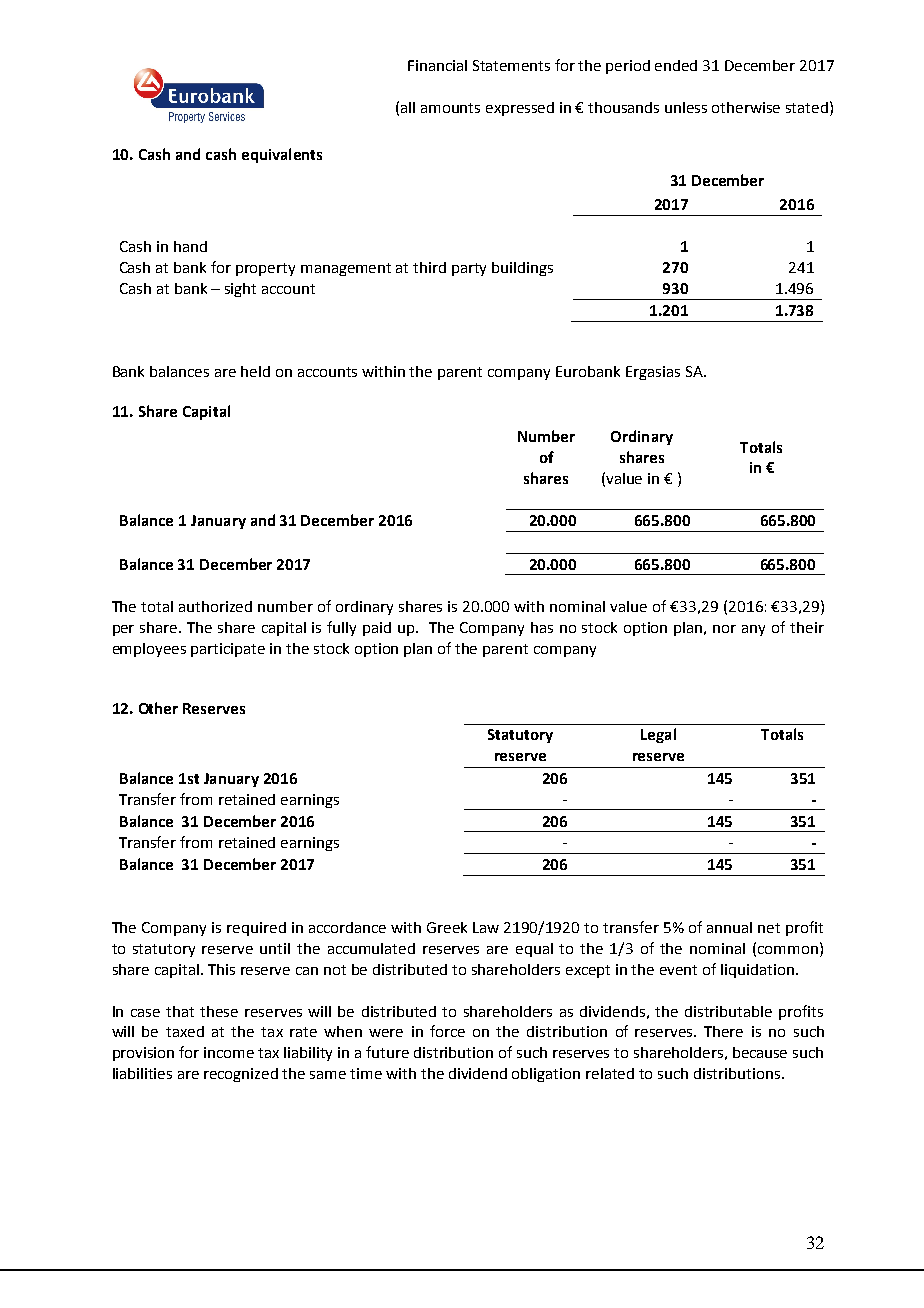  I want to click on nor, so click(724, 629).
